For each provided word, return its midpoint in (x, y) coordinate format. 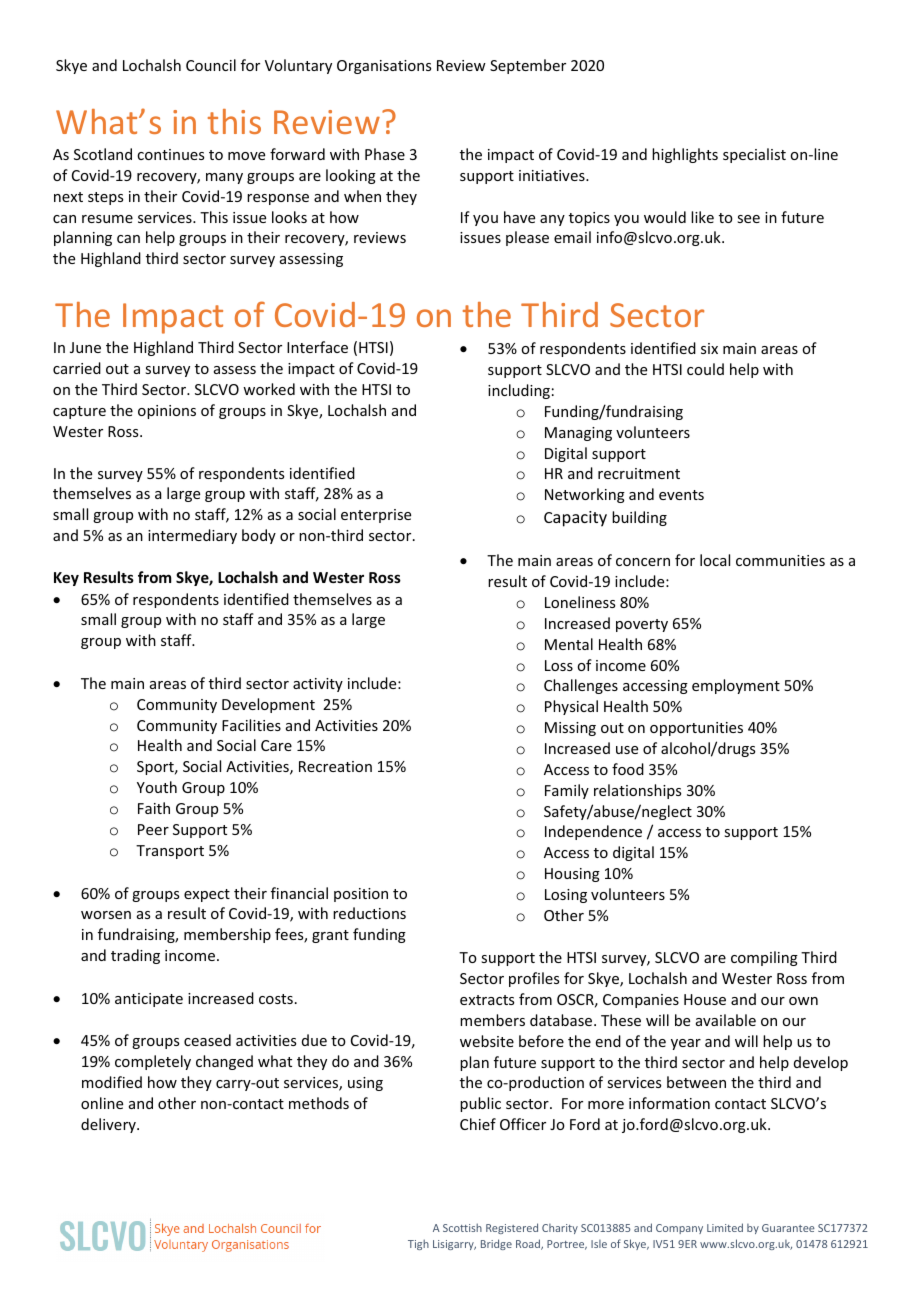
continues (170, 154)
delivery (109, 1125)
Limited (725, 1227)
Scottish (462, 1227)
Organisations (384, 67)
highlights (685, 155)
